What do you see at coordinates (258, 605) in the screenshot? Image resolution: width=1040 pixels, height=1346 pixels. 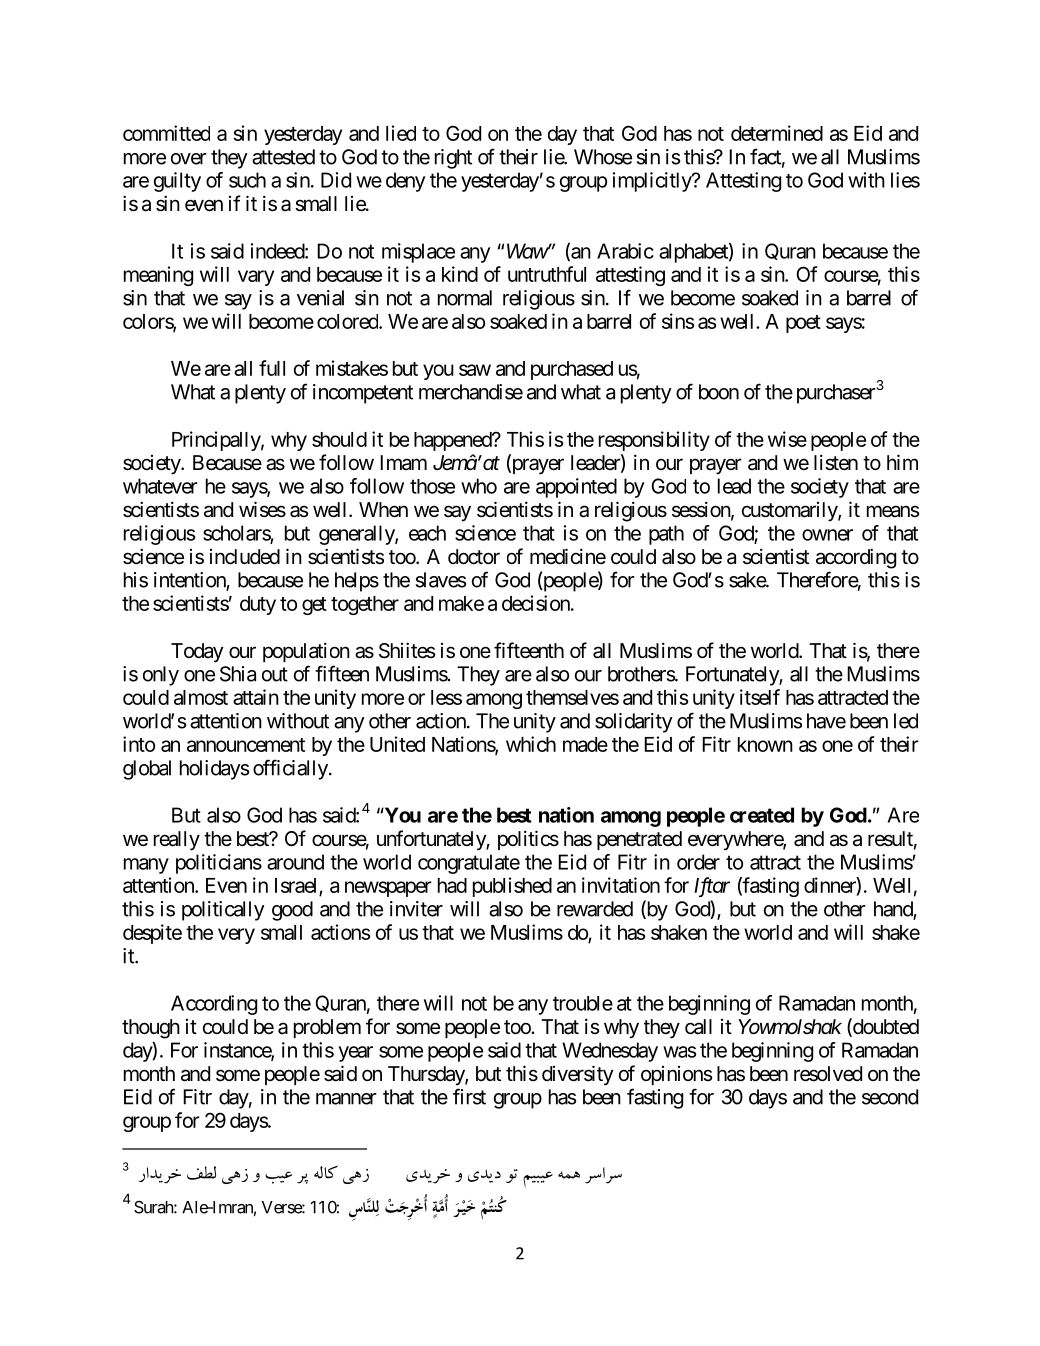 I see `duty` at bounding box center [258, 605].
